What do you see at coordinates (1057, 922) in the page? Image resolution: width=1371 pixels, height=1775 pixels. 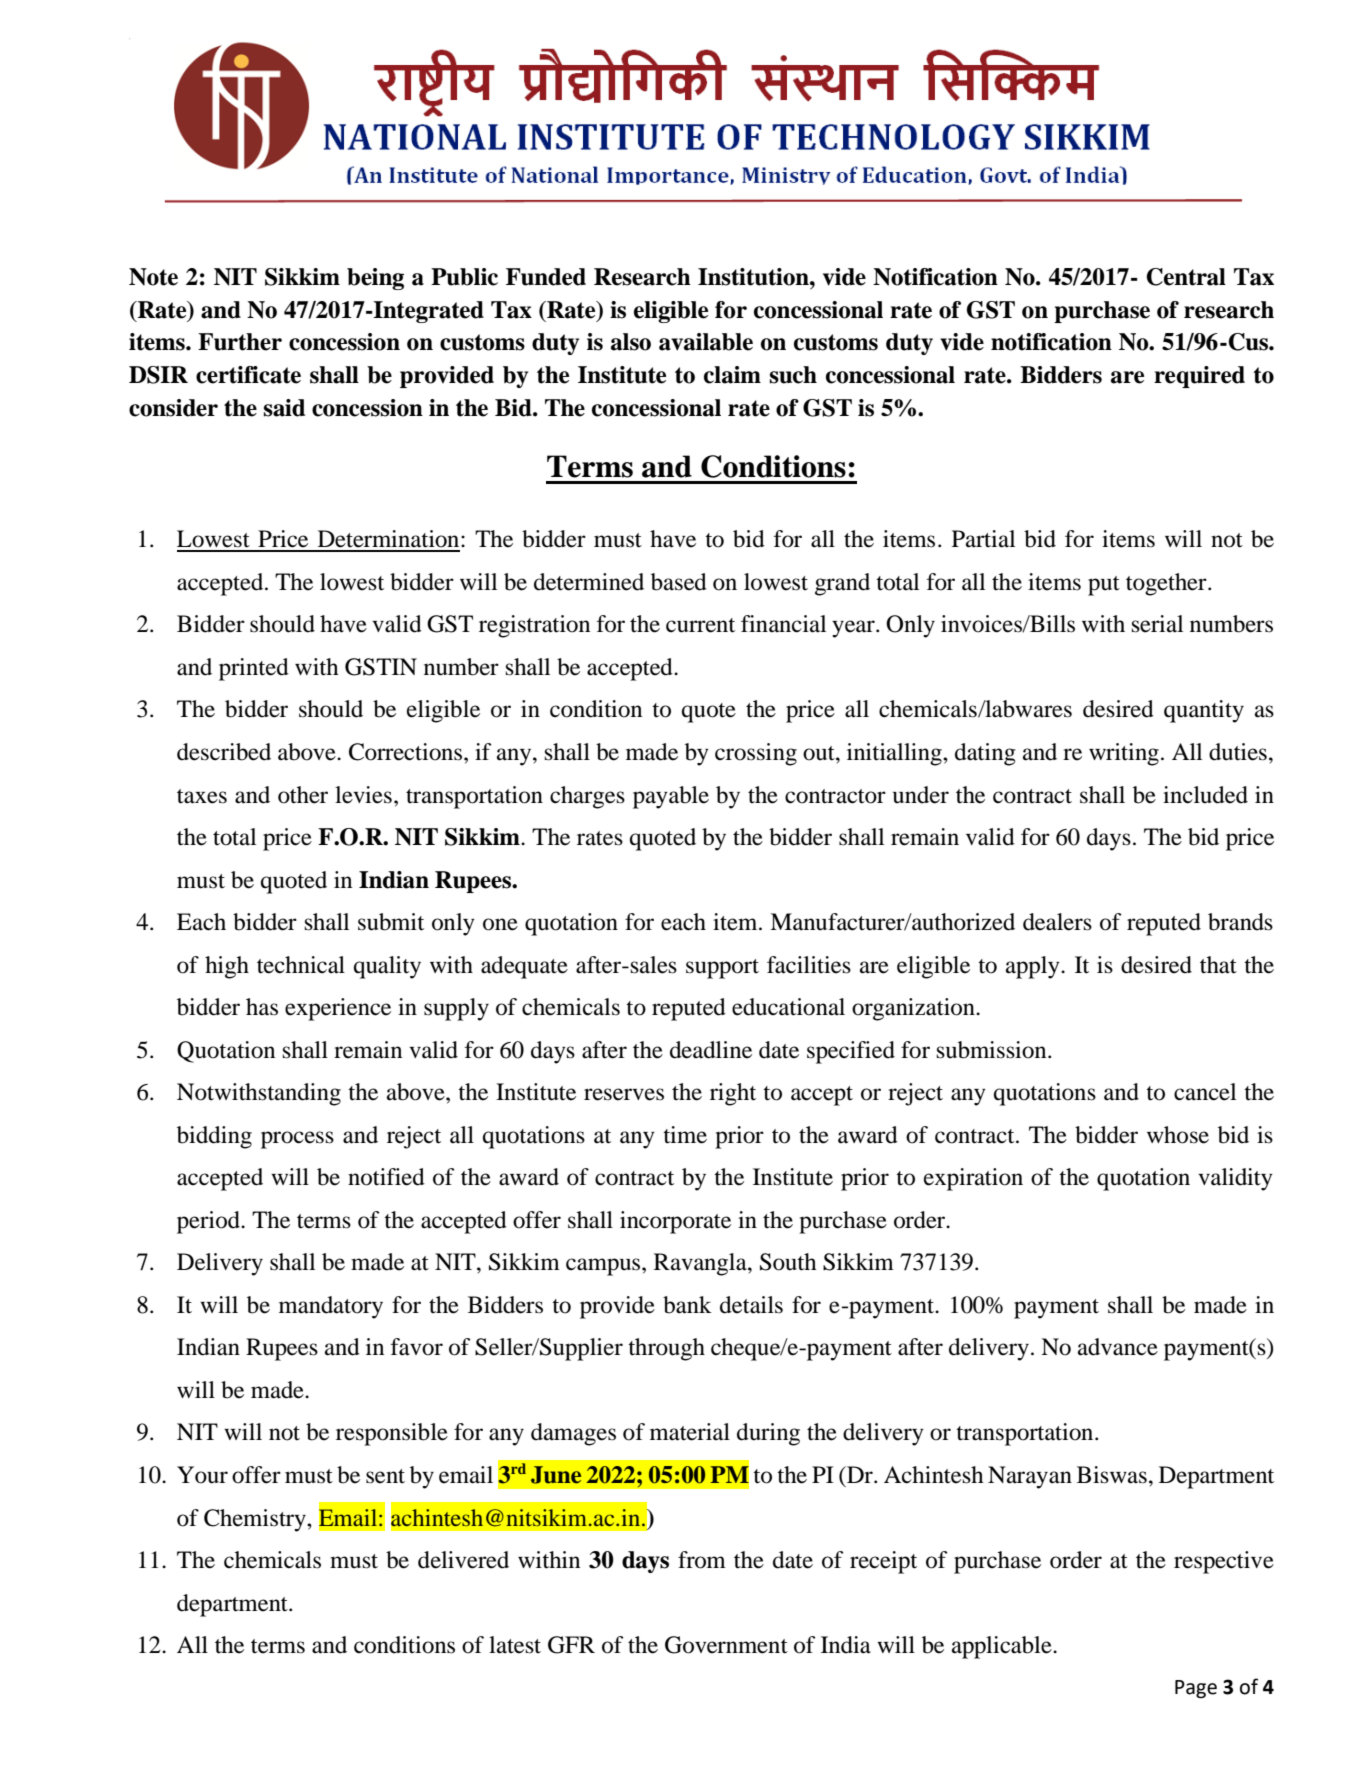 I see `dealers` at bounding box center [1057, 922].
